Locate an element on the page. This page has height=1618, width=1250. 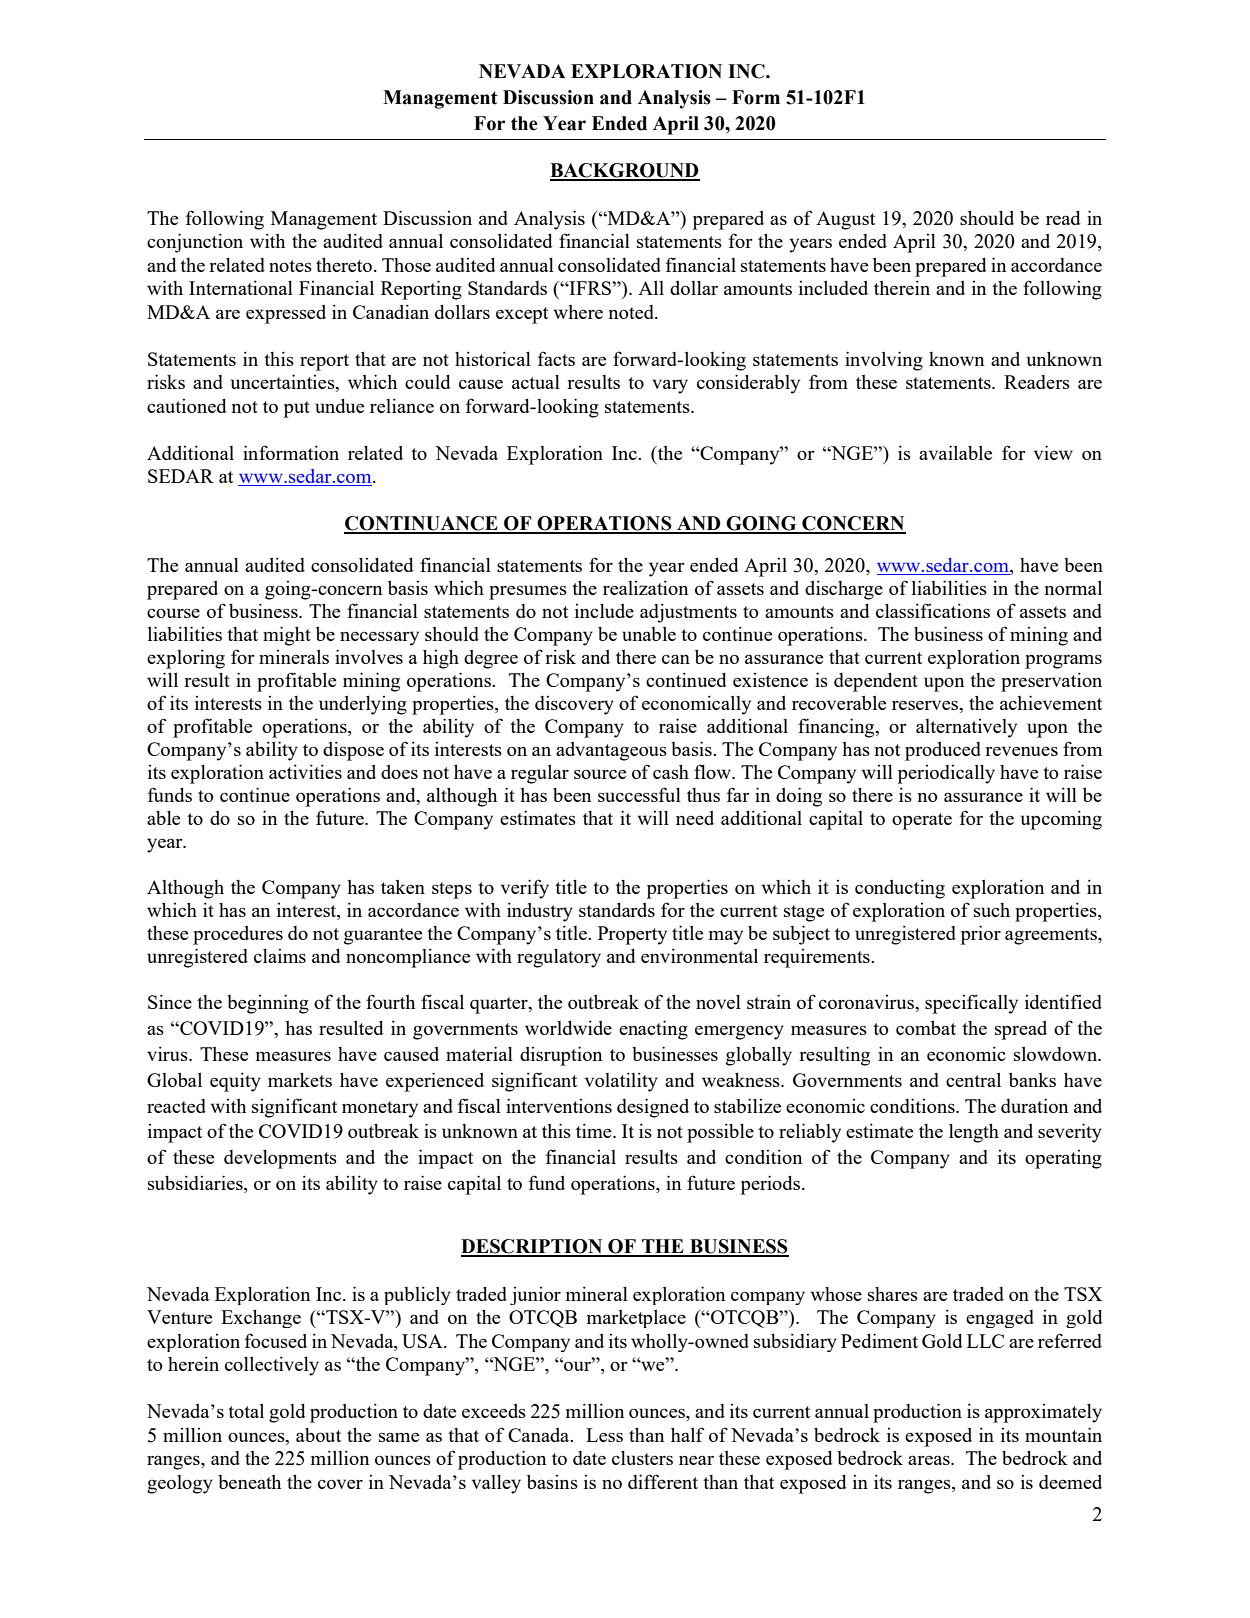
August is located at coordinates (845, 220).
